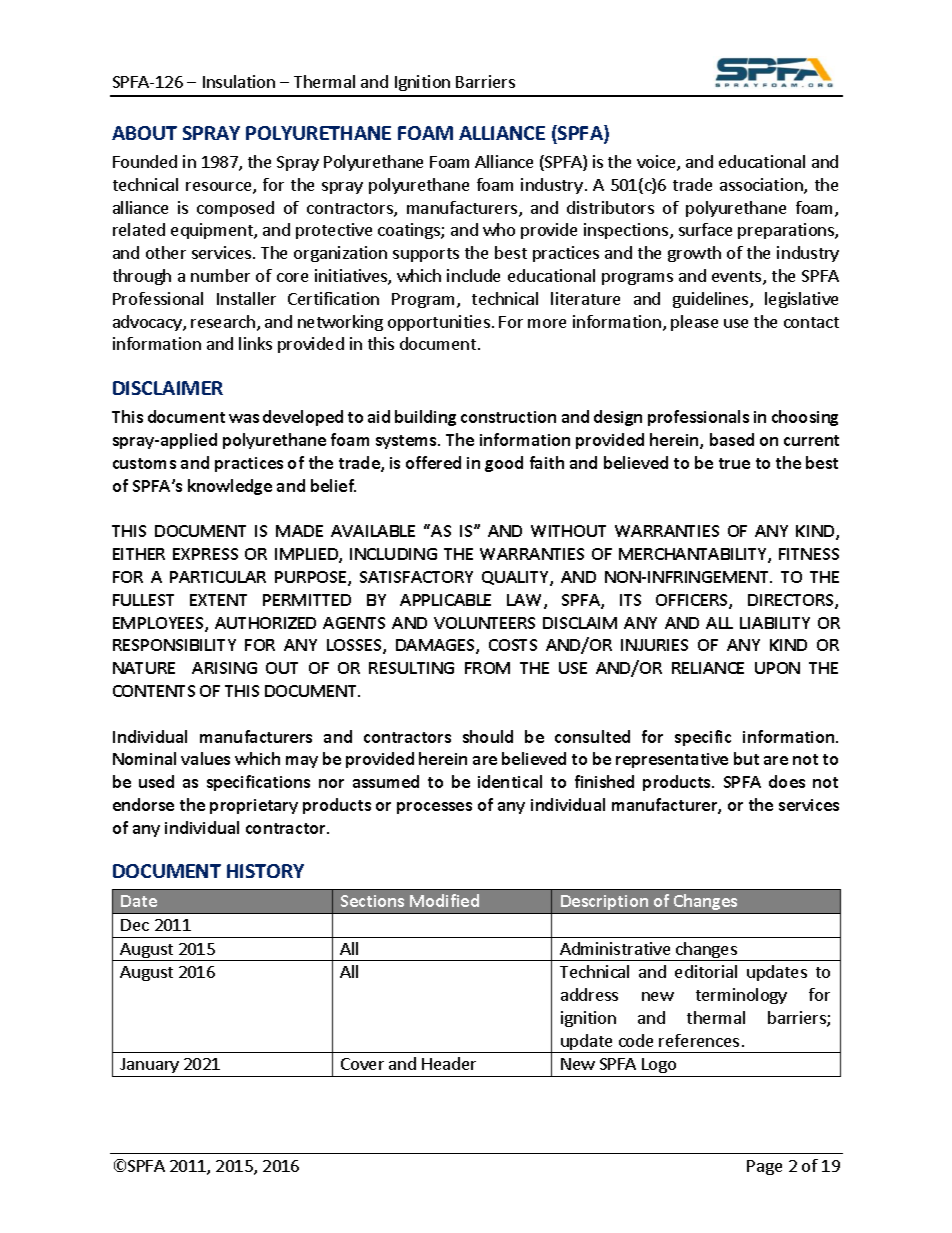  I want to click on HISTORY, so click(265, 871).
